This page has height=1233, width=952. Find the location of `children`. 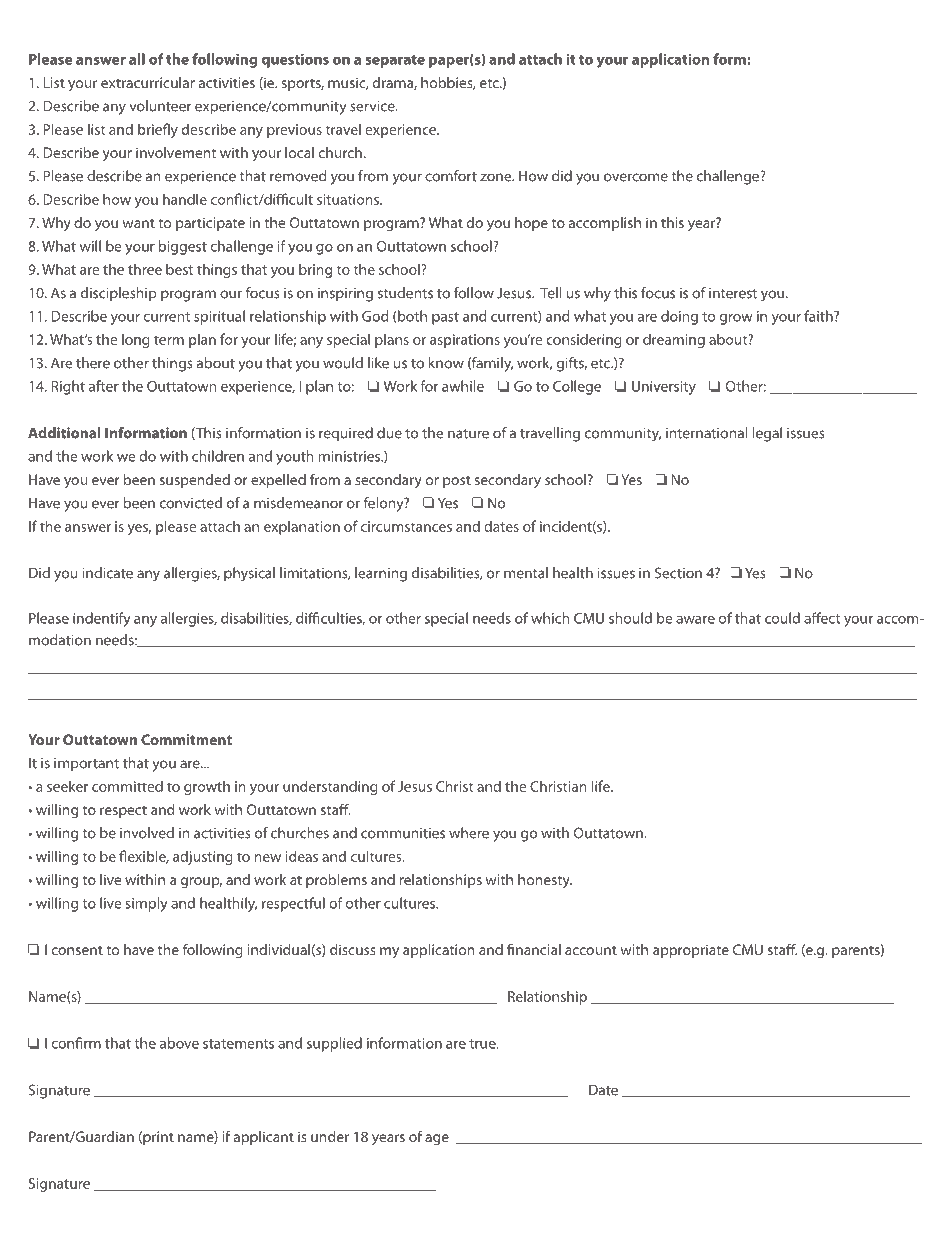

children is located at coordinates (218, 456).
